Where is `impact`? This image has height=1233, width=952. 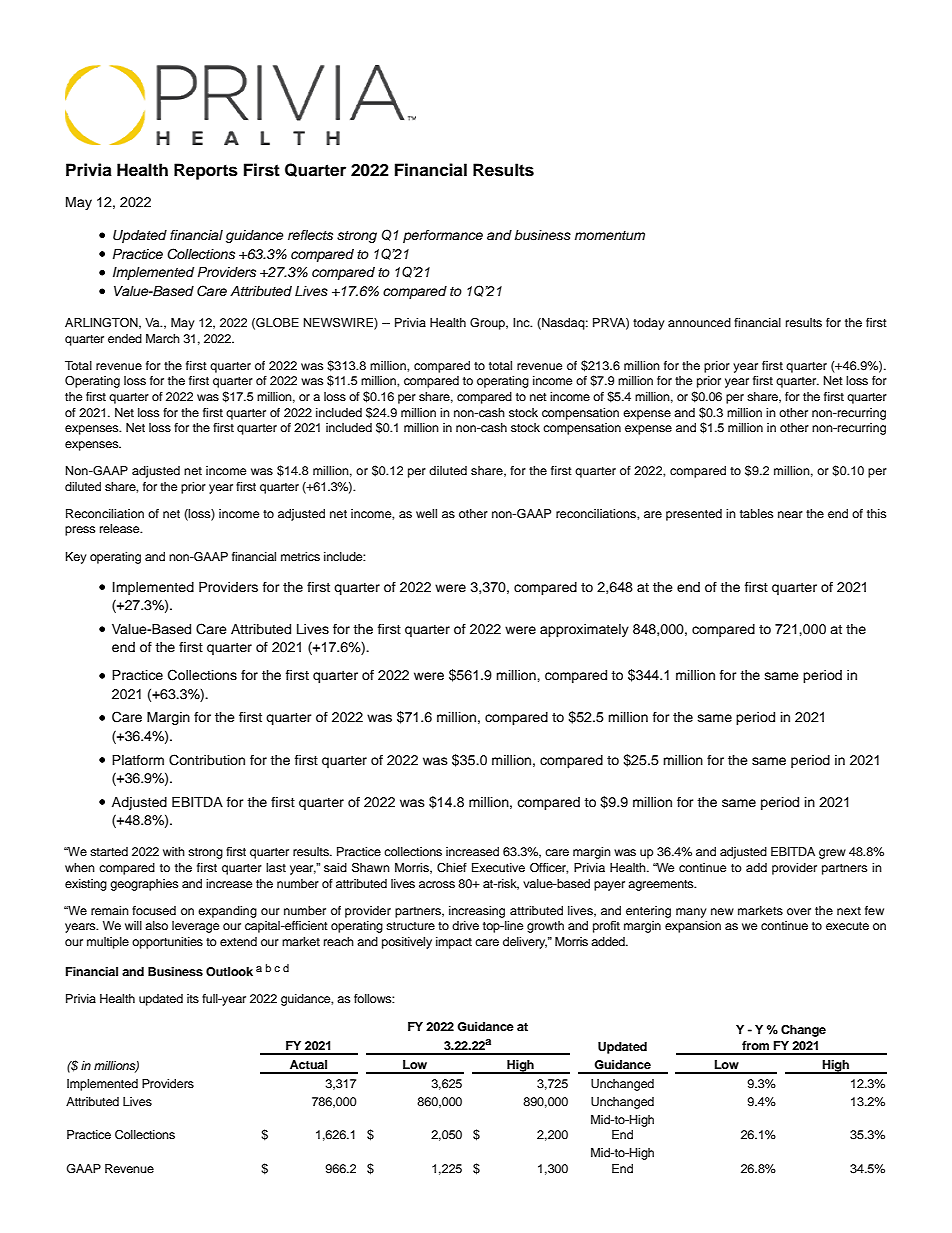 impact is located at coordinates (454, 943).
